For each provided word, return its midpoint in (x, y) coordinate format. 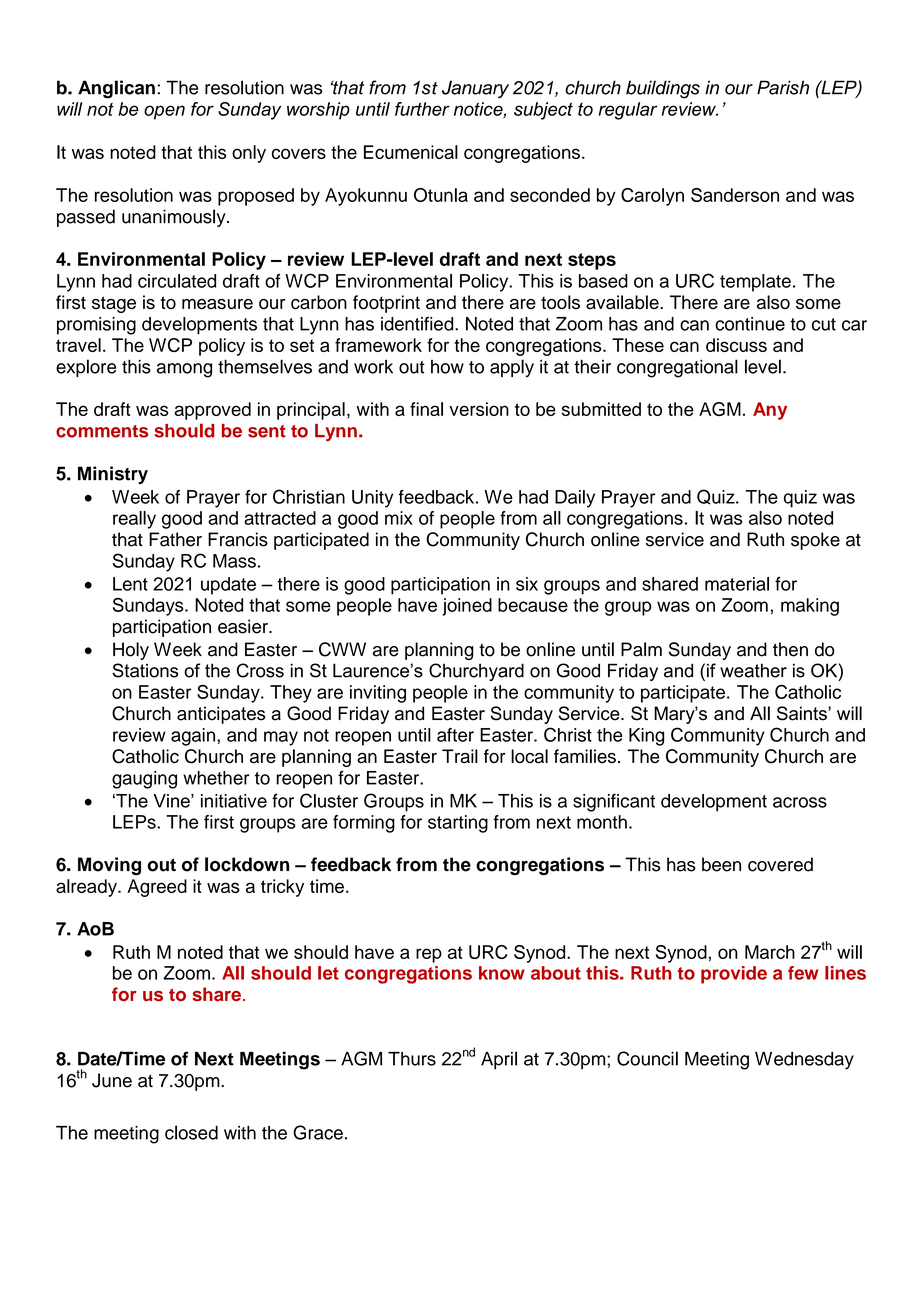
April (499, 1060)
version (479, 409)
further (422, 109)
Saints (803, 713)
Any (770, 411)
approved (212, 411)
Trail (460, 756)
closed (191, 1132)
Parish (783, 87)
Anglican (116, 89)
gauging (144, 780)
